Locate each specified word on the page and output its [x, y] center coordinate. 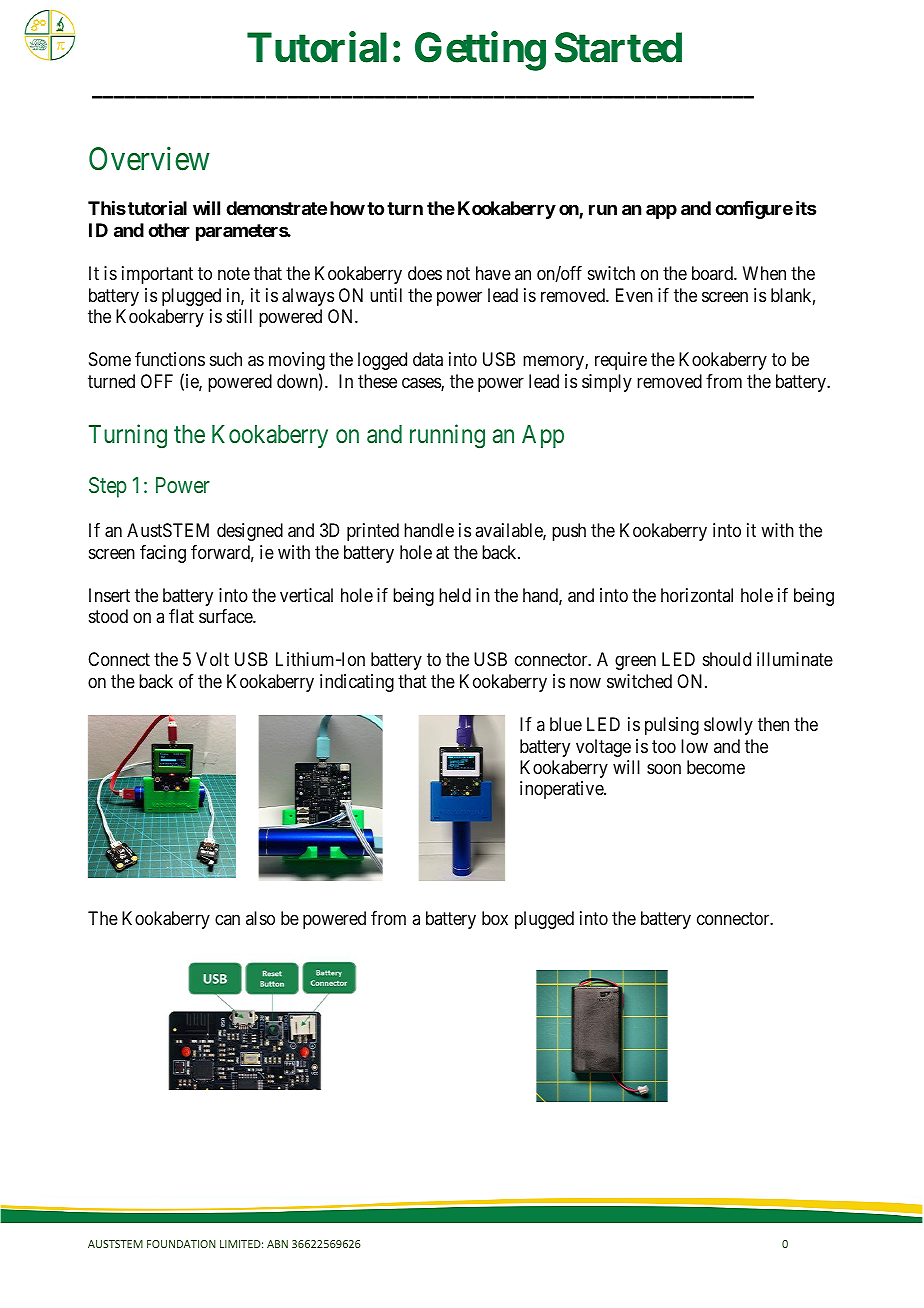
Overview [149, 158]
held [455, 595]
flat [181, 616]
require [621, 361]
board [713, 273]
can [227, 920]
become [716, 767]
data [428, 359]
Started [618, 47]
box [495, 918]
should [727, 659]
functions [170, 359]
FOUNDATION [181, 1244]
